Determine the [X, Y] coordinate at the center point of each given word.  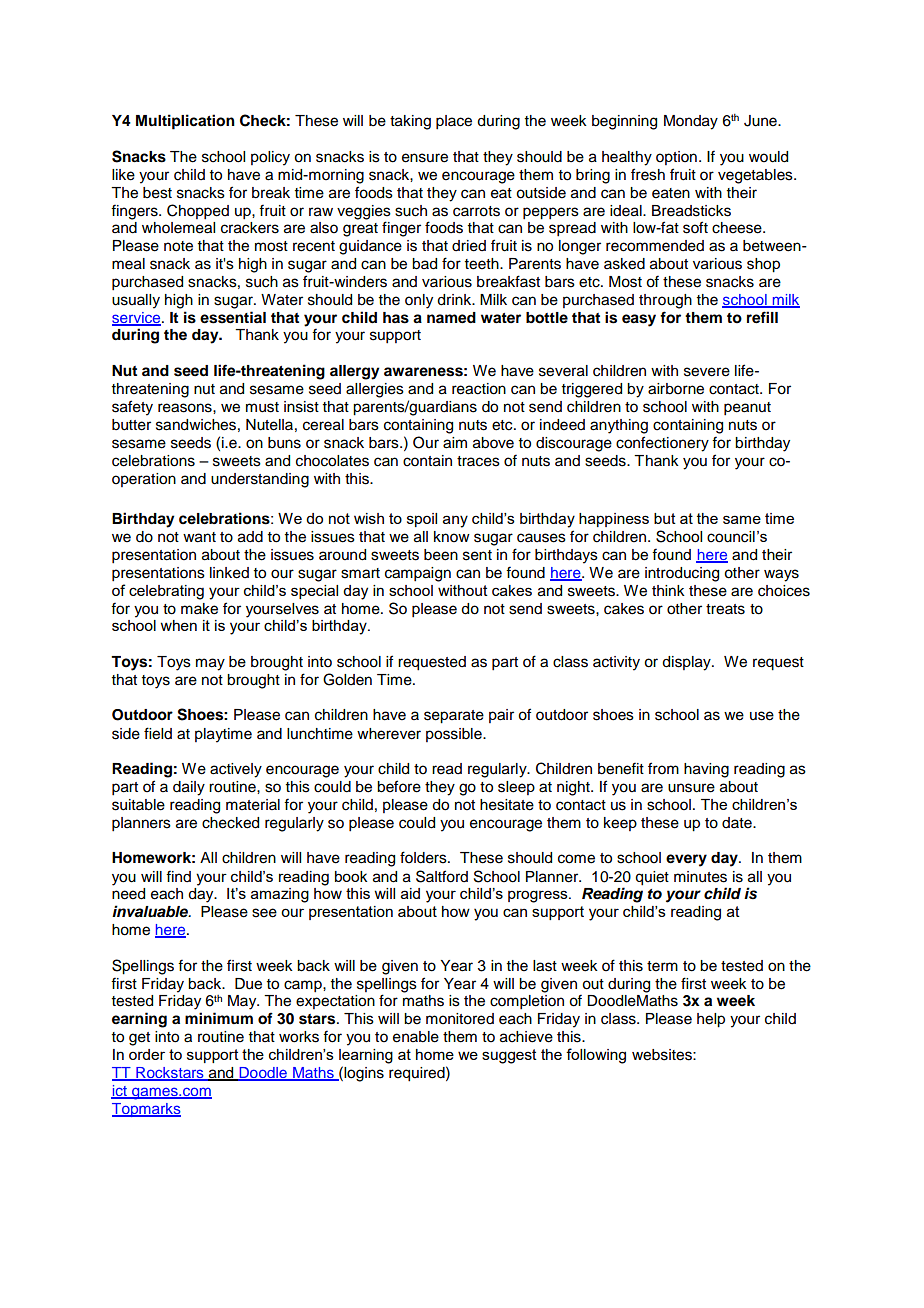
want [199, 537]
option [676, 158]
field [158, 733]
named [451, 318]
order [147, 1054]
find [178, 876]
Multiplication [185, 122]
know [452, 537]
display [687, 663]
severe [707, 372]
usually [136, 301]
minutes [700, 877]
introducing [682, 574]
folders [424, 857]
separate [454, 717]
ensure [425, 158]
